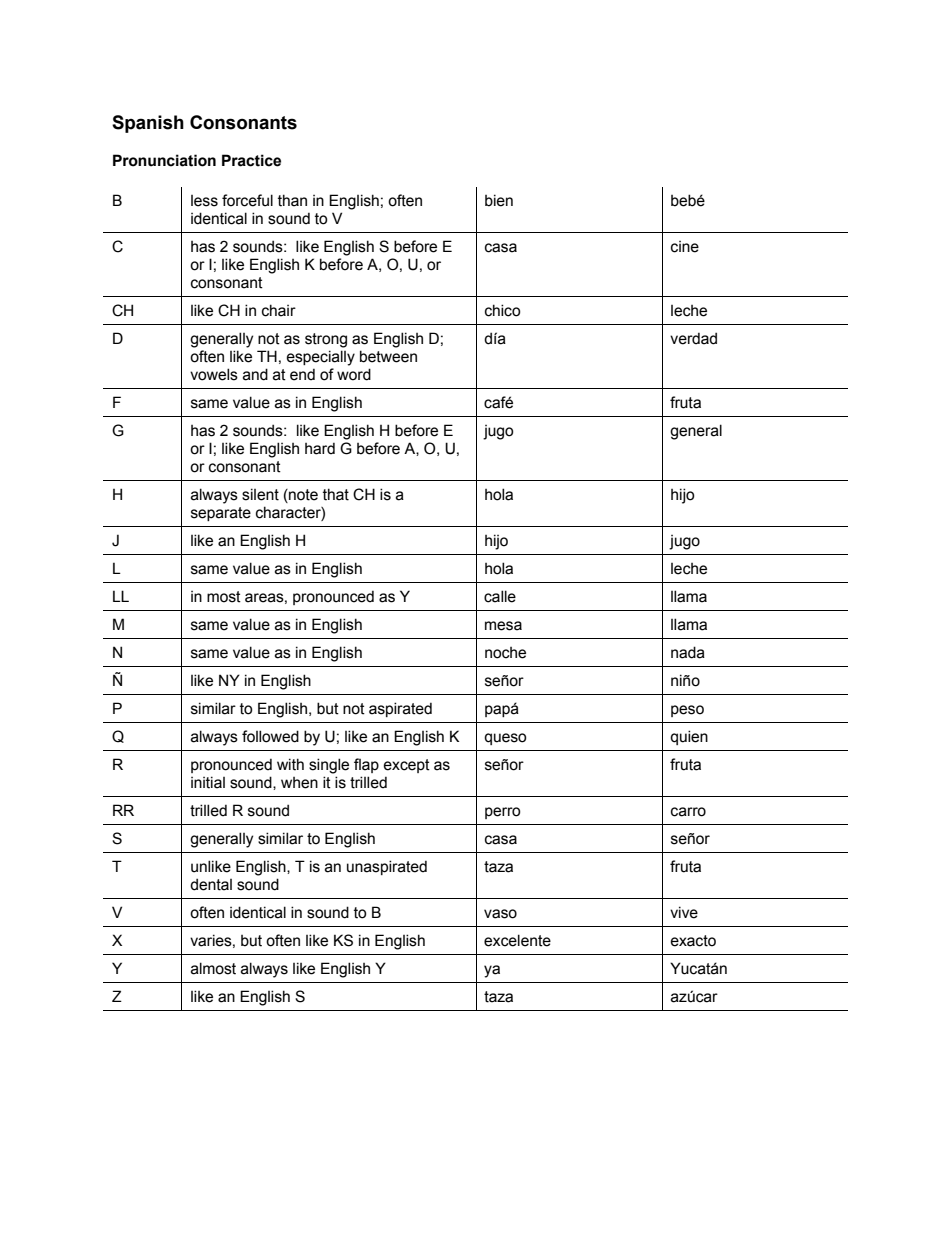 The image size is (952, 1233). I want to click on that, so click(336, 494).
